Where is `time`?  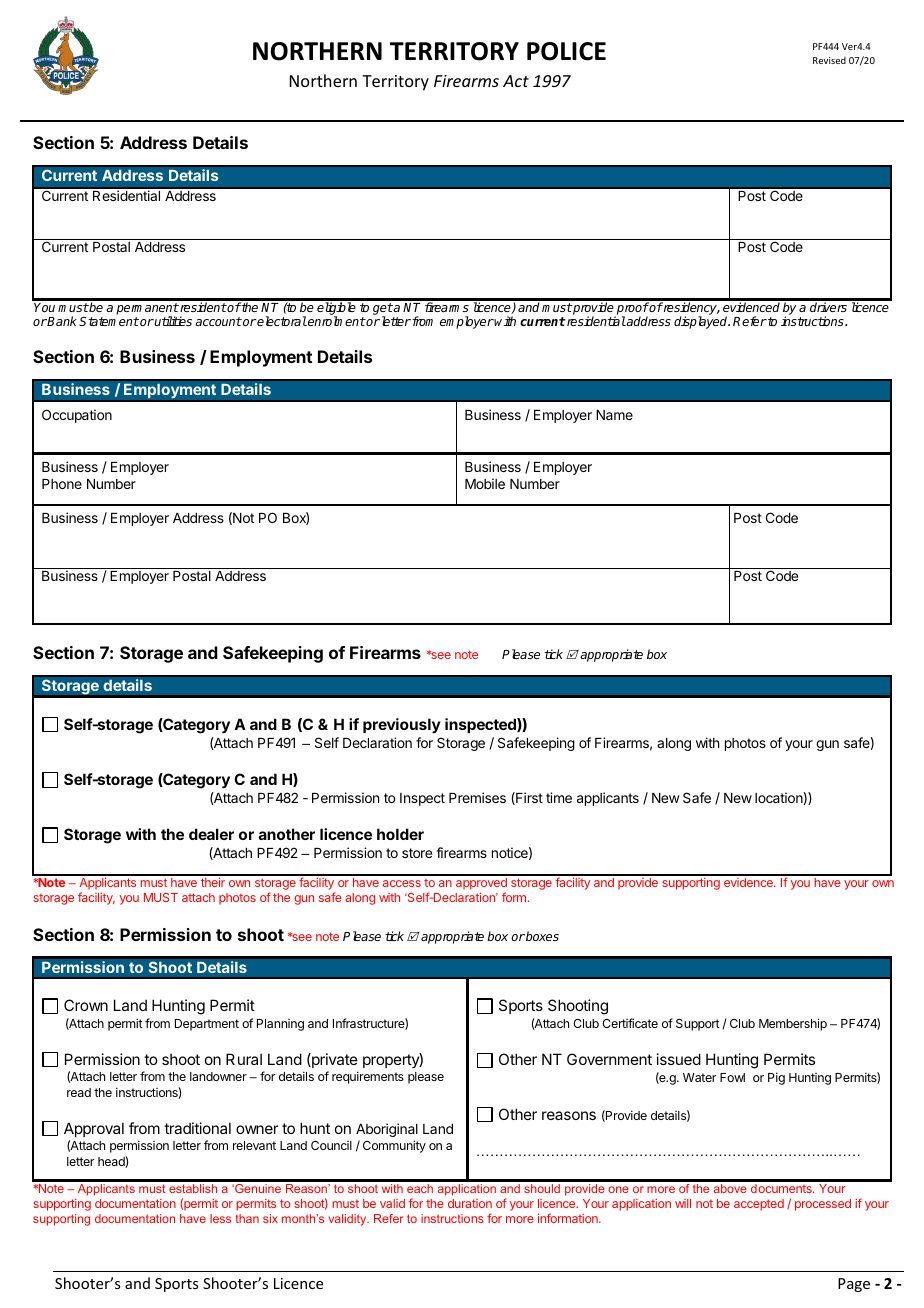 time is located at coordinates (559, 797).
